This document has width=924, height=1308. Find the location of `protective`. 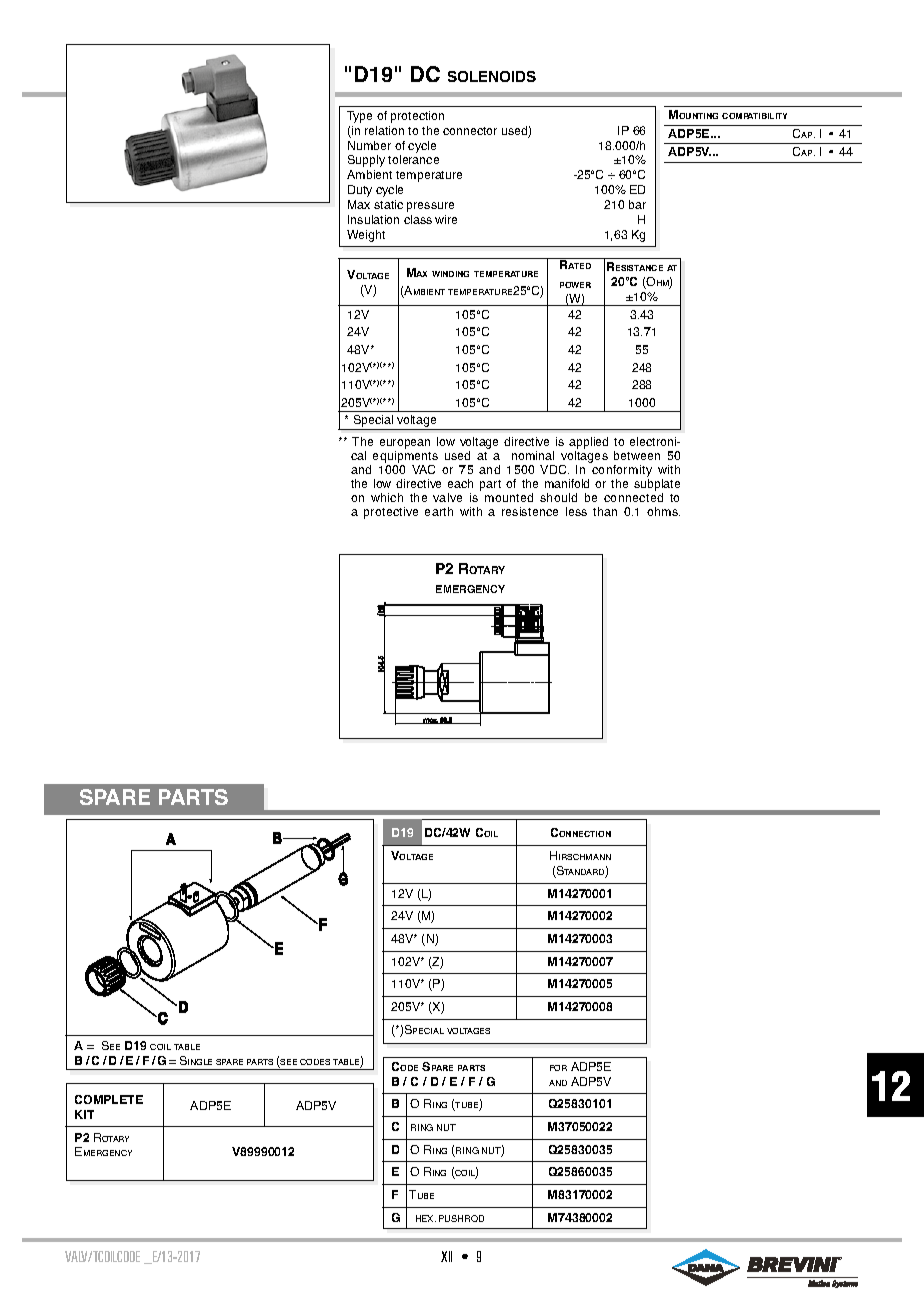

protective is located at coordinates (391, 513).
